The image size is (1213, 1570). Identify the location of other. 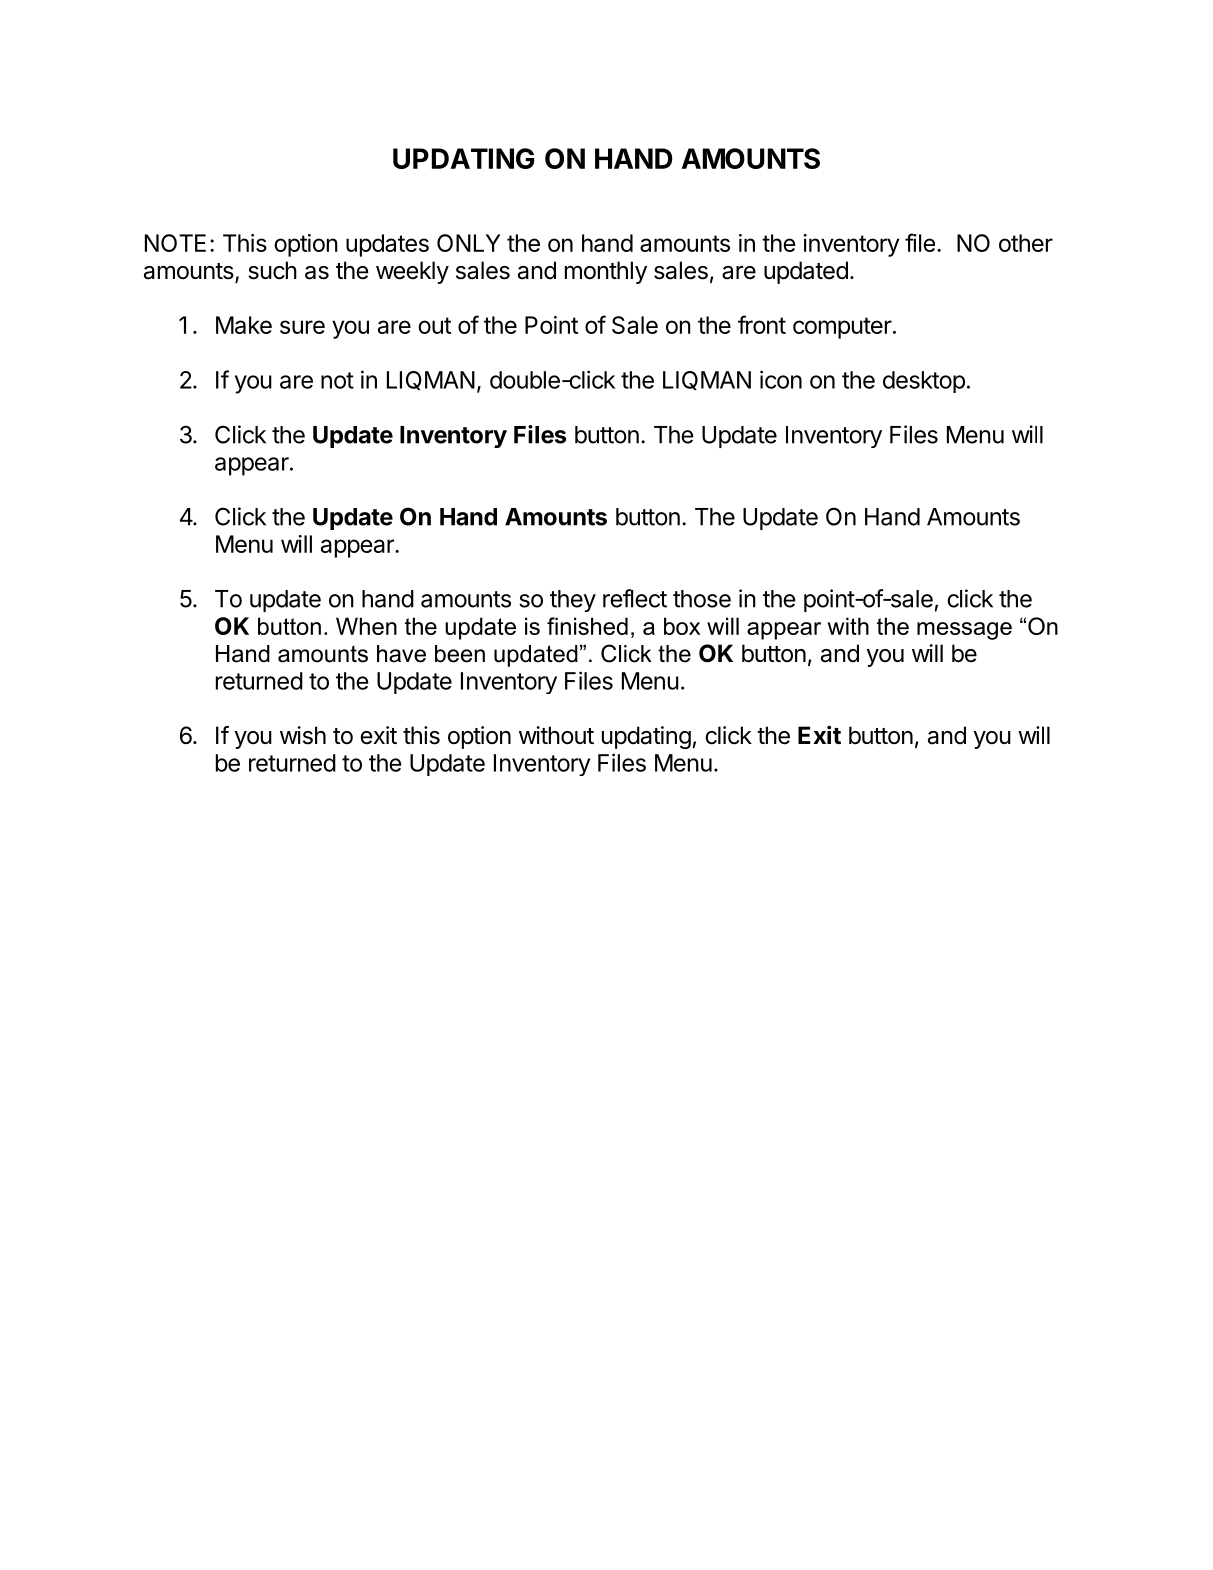
(1026, 243).
